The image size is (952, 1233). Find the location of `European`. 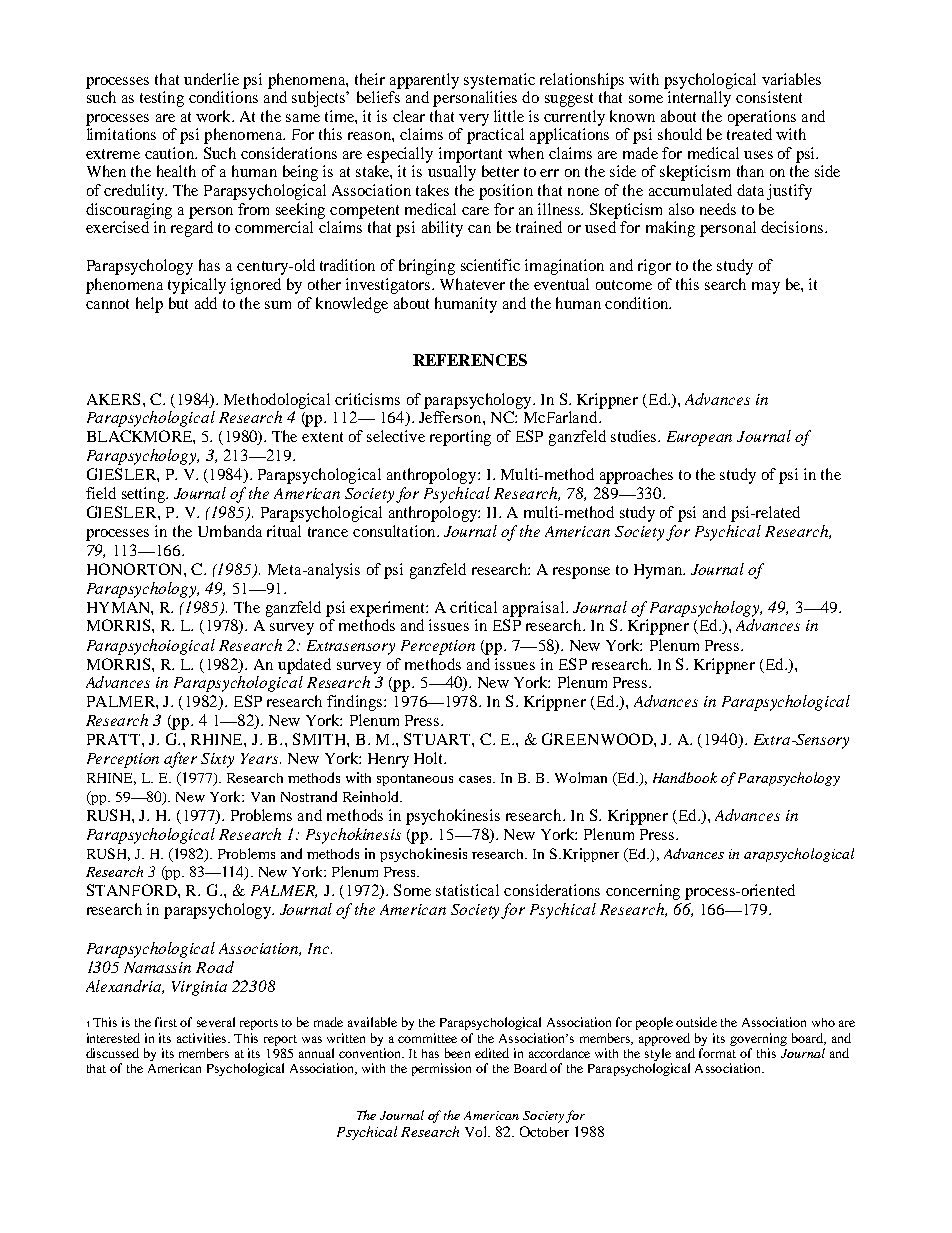

European is located at coordinates (699, 438).
